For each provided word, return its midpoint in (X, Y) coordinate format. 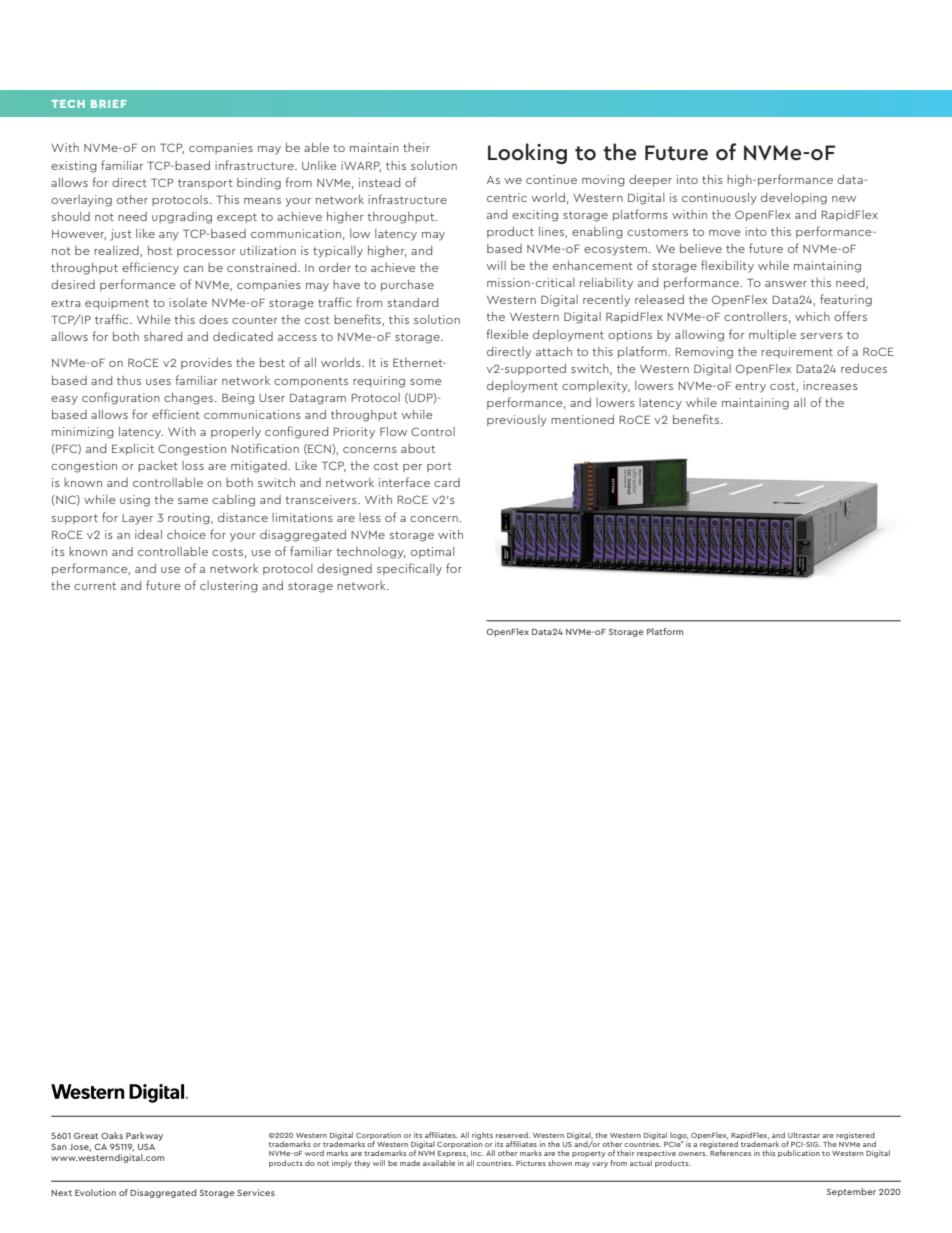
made (410, 1163)
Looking (527, 153)
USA (146, 1147)
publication (799, 1154)
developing (794, 199)
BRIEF (108, 104)
